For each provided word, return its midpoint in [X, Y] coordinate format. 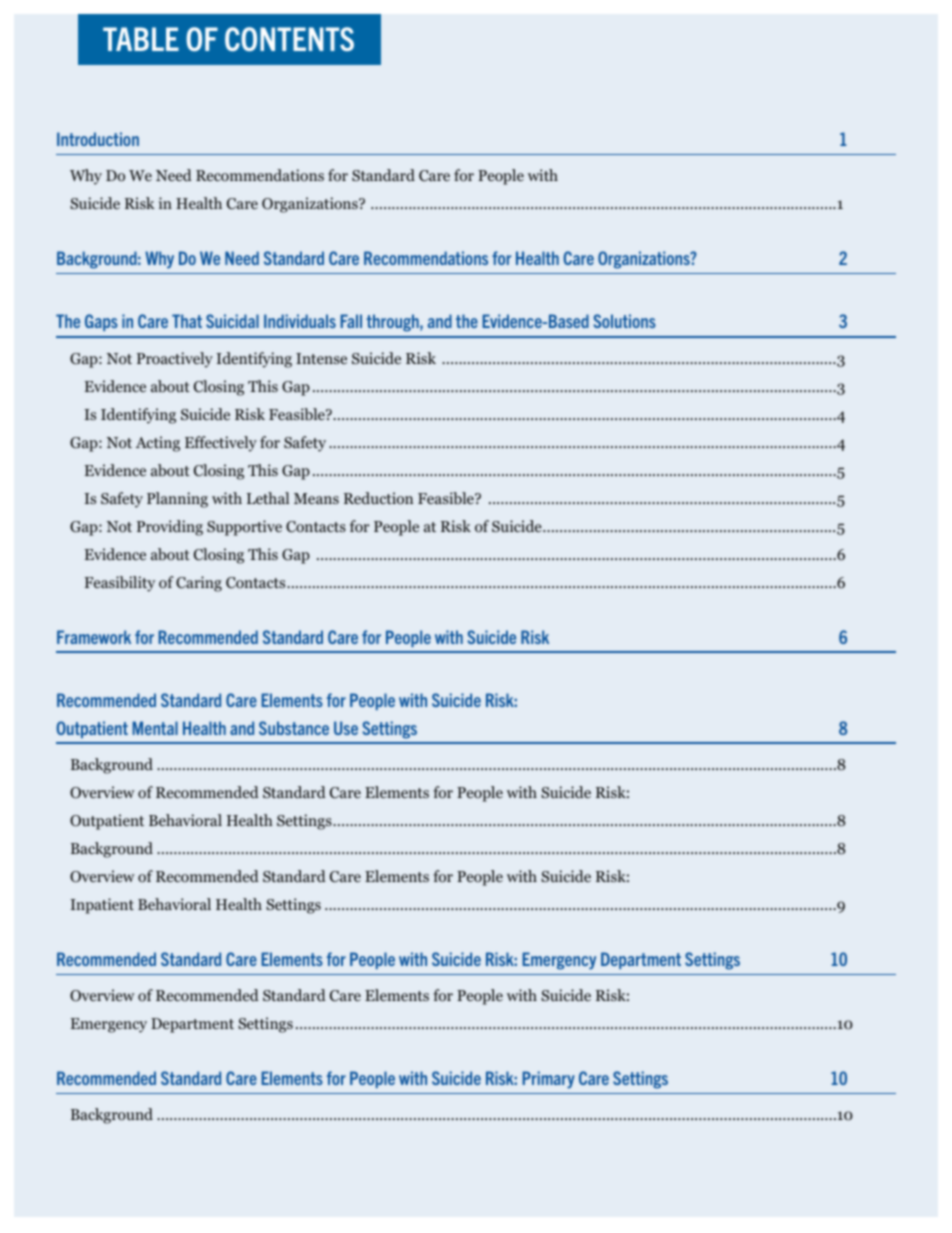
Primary [548, 1080]
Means [316, 498]
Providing [170, 528]
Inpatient [102, 906]
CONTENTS [289, 39]
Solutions [624, 321]
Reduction [378, 498]
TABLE [141, 39]
